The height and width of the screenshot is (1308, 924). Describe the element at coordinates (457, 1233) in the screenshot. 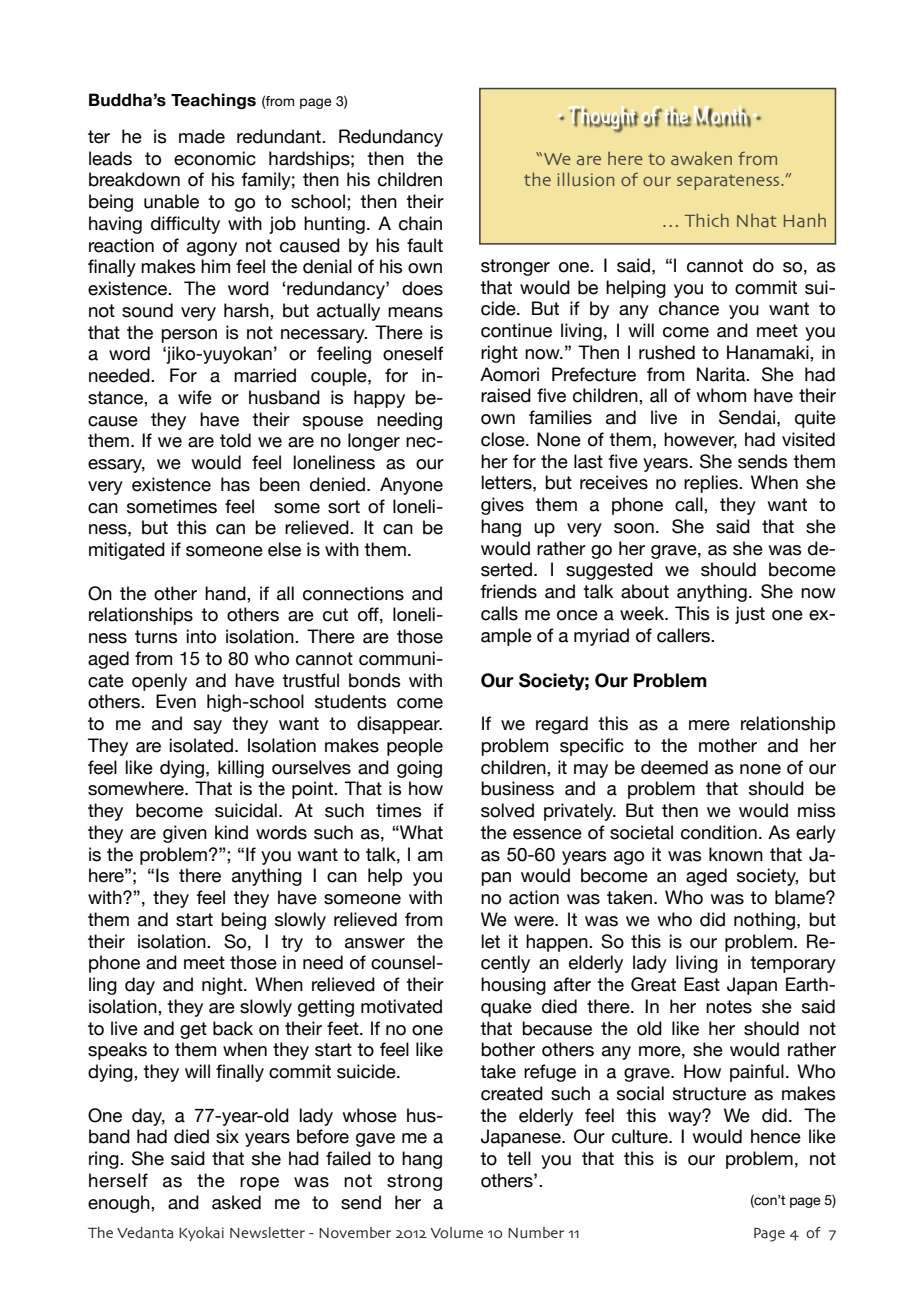

I see `Volume` at that location.
